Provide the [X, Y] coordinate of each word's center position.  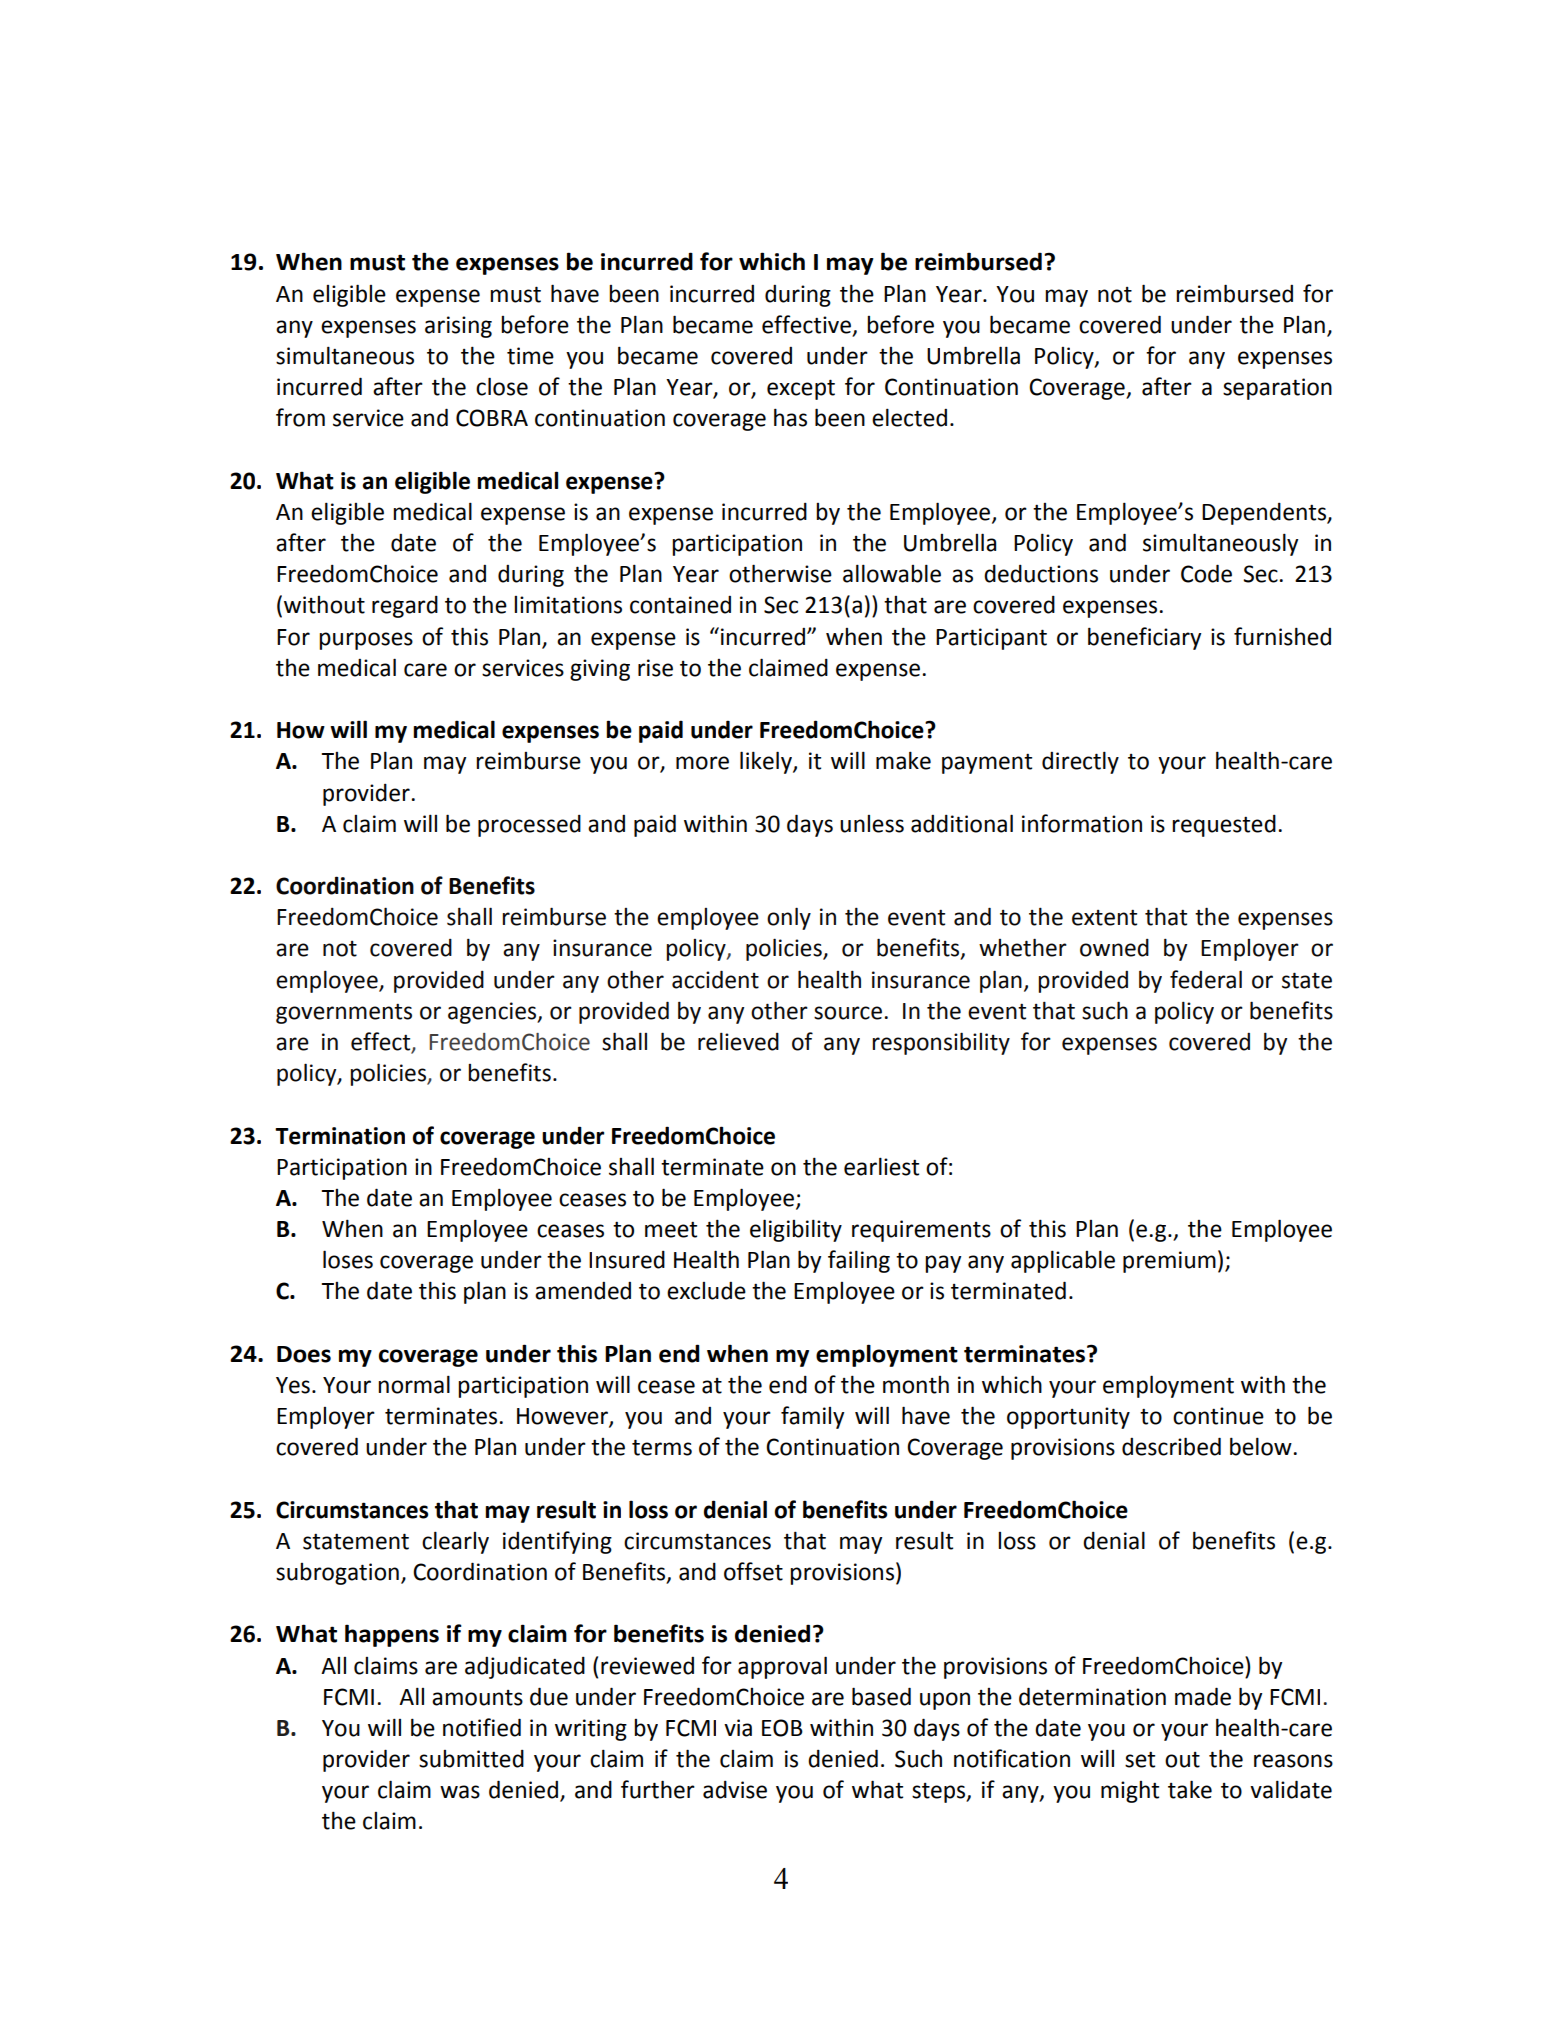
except [801, 389]
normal [414, 1384]
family [812, 1417]
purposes [366, 641]
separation [1277, 389]
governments [344, 1014]
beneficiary [1144, 638]
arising [458, 327]
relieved [738, 1041]
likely [767, 762]
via [738, 1728]
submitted [471, 1759]
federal [1206, 979]
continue [1218, 1416]
